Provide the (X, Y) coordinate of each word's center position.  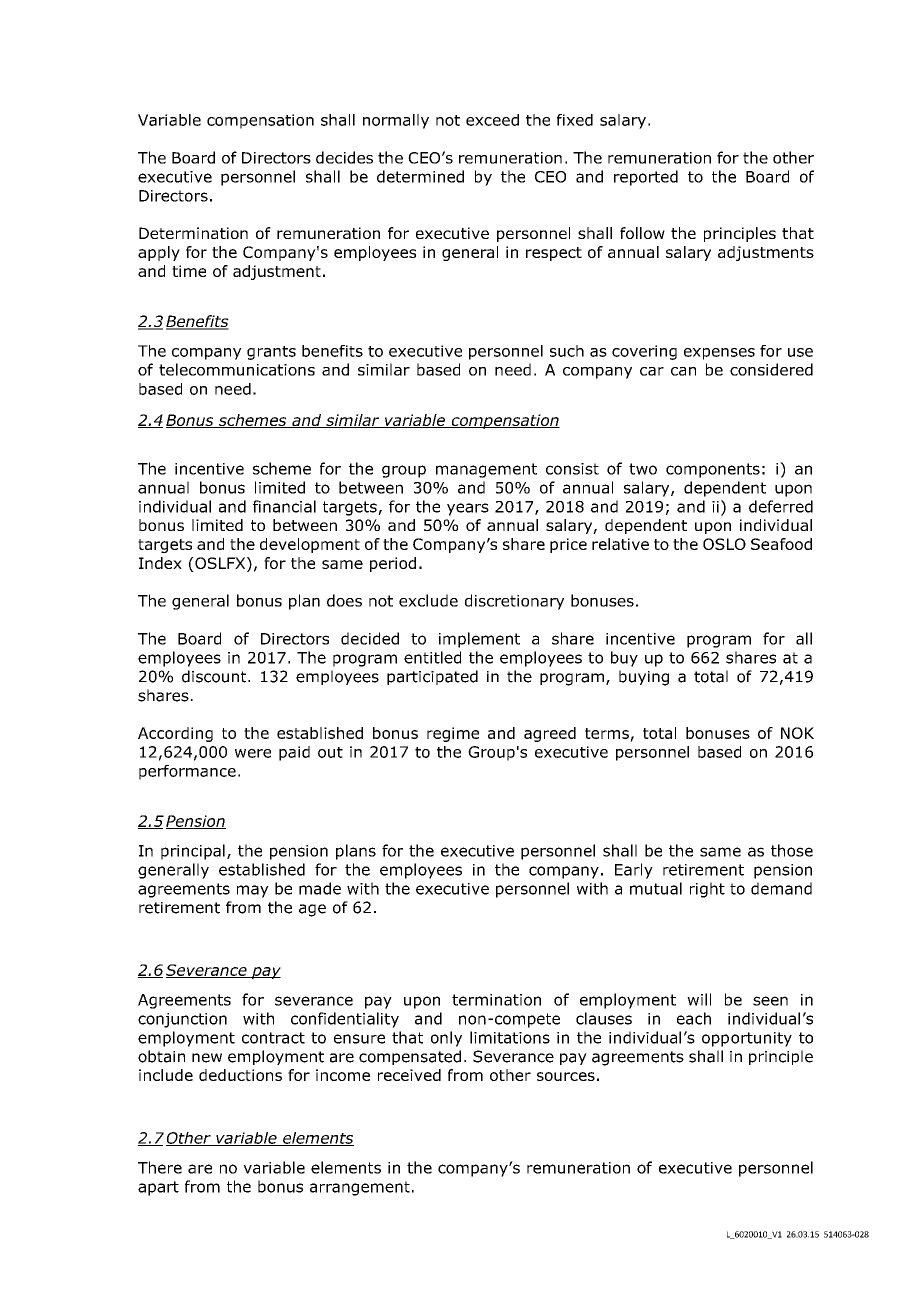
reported (646, 178)
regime (453, 734)
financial (284, 506)
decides (344, 157)
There (160, 1167)
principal (193, 852)
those (792, 850)
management (486, 470)
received (409, 1075)
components (713, 470)
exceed (492, 120)
